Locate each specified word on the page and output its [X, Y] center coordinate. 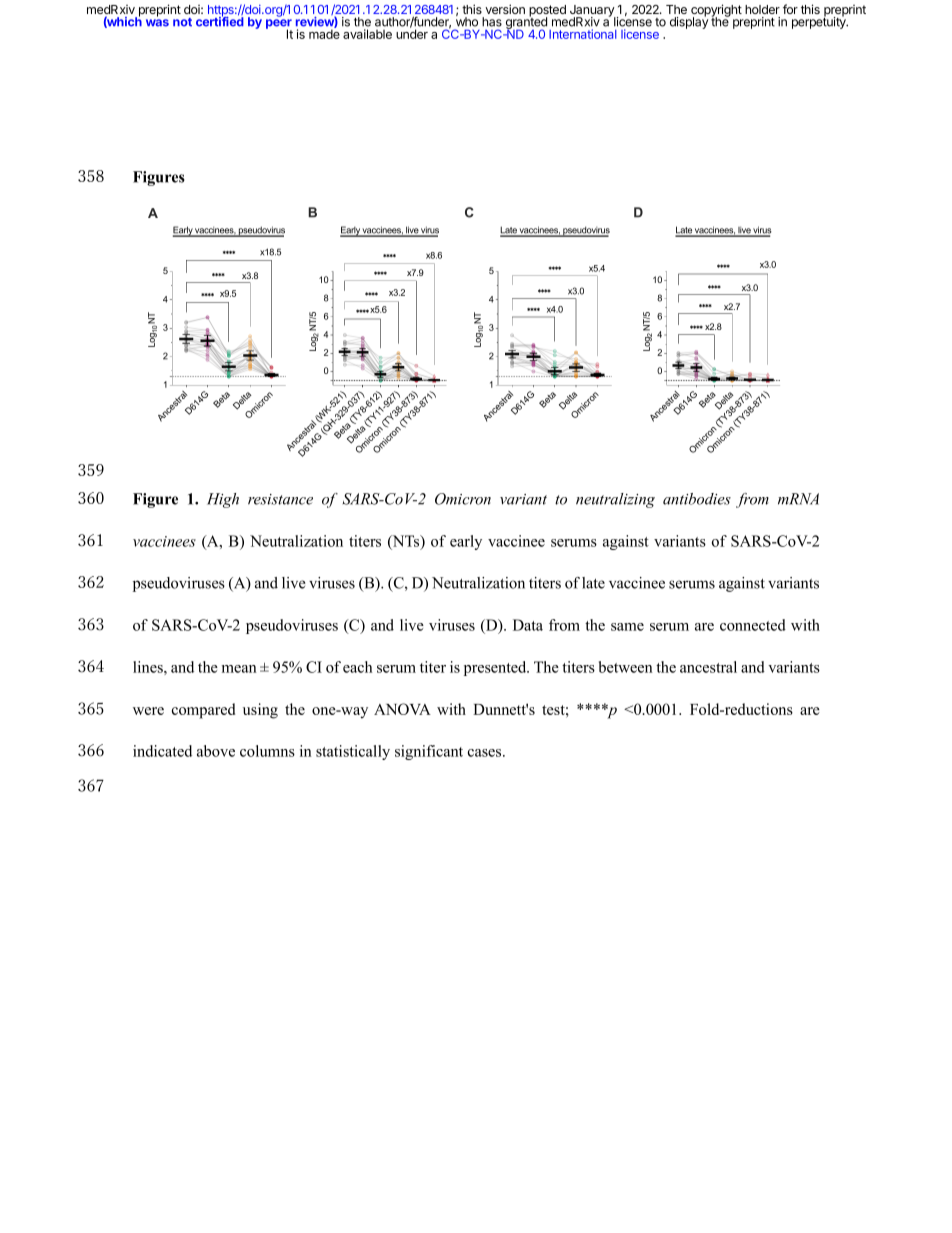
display [689, 22]
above [216, 751]
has [492, 22]
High [223, 500]
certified [220, 21]
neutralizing [615, 500]
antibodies [697, 499]
